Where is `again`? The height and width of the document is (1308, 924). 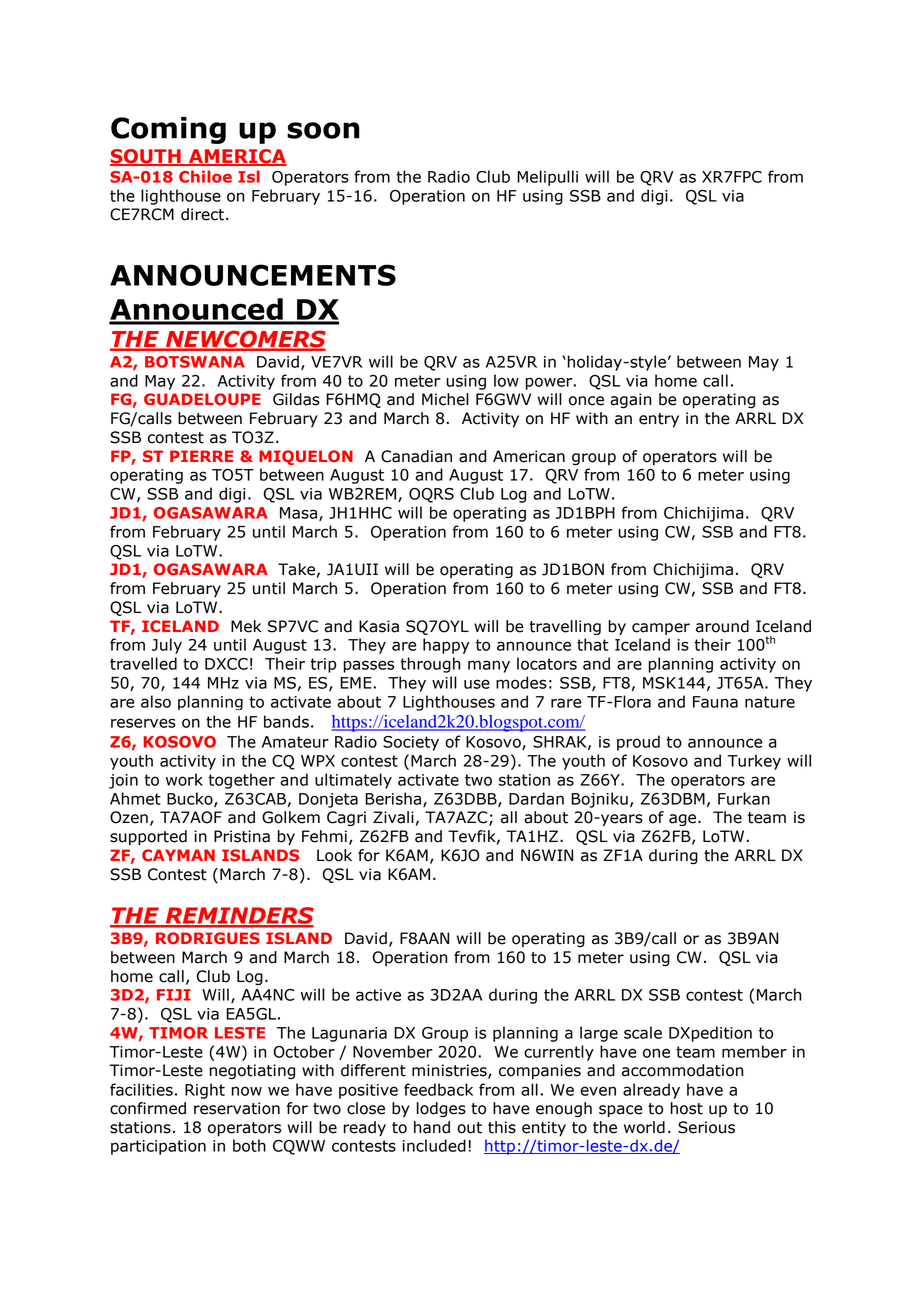 again is located at coordinates (630, 401).
